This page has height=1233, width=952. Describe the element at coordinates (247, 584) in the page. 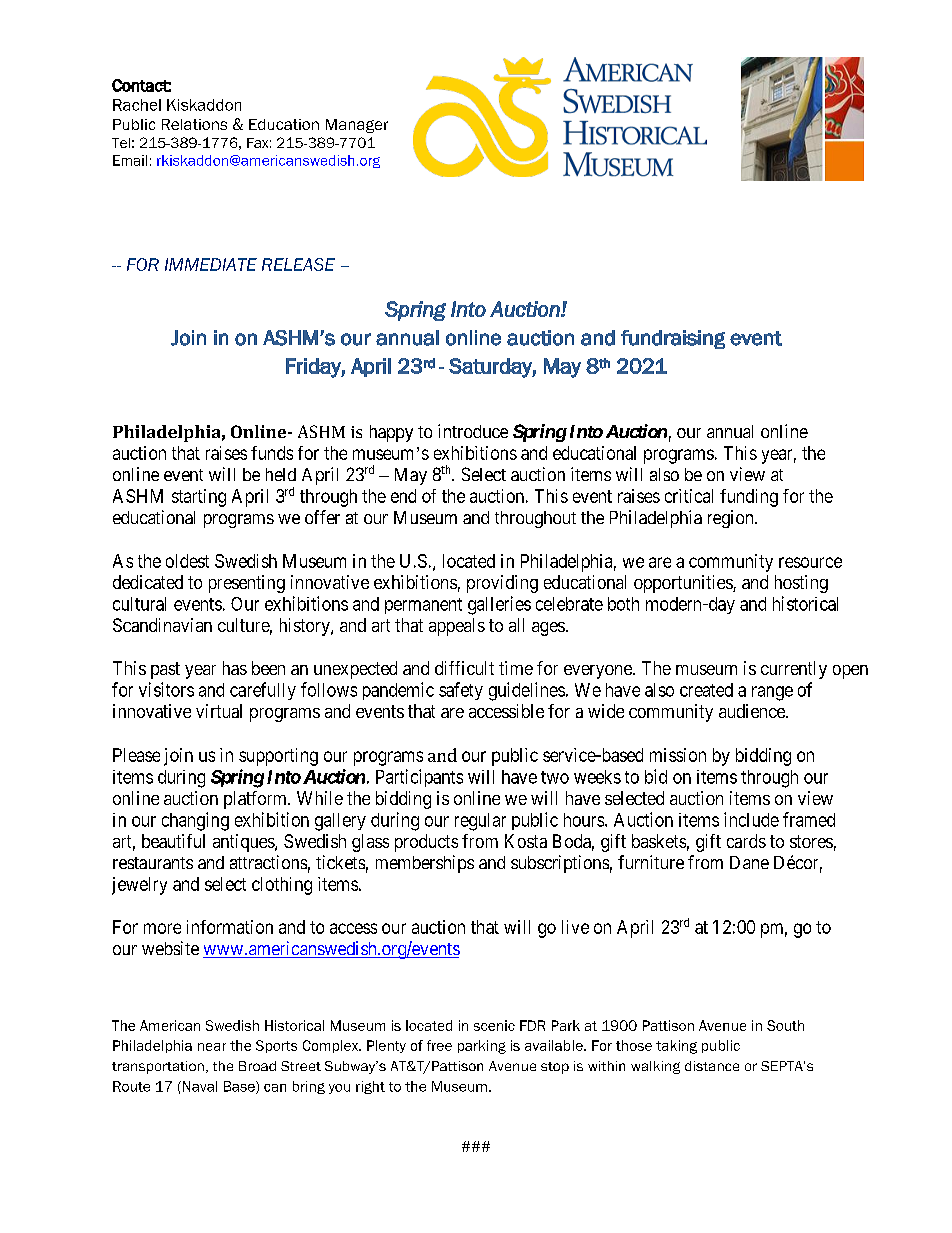

I see `presenting` at that location.
